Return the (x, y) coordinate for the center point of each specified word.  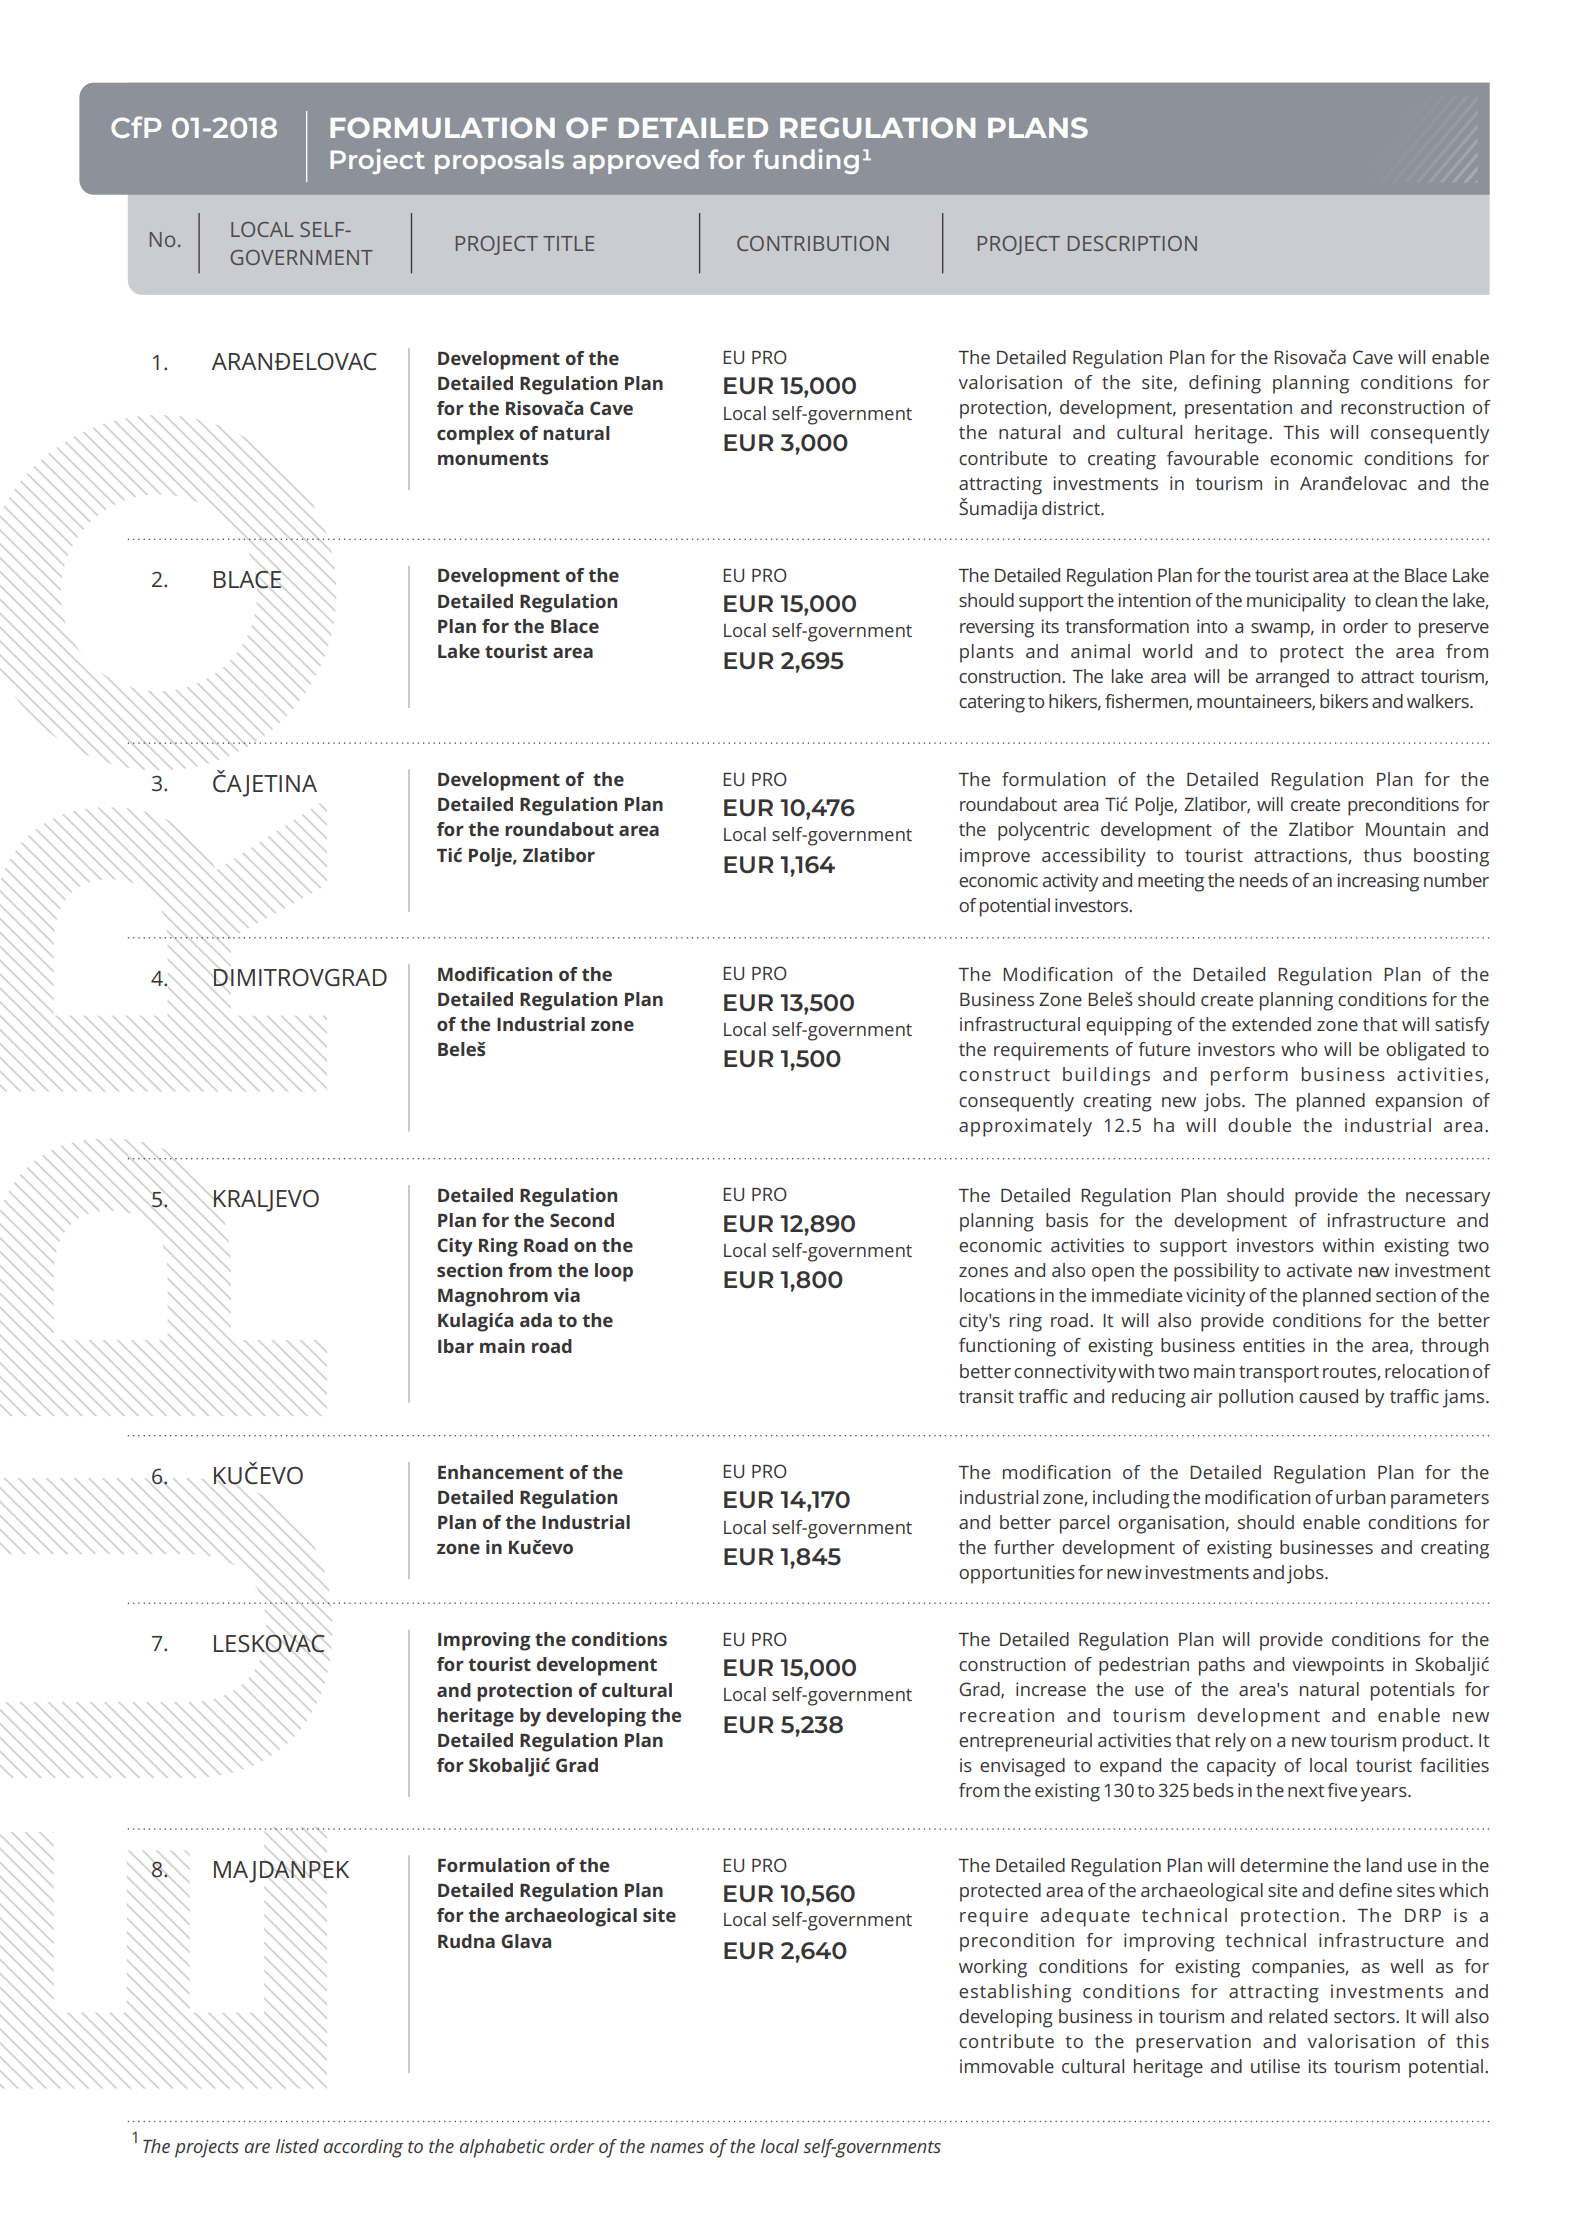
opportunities (1017, 1574)
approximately (1025, 1127)
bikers (1344, 701)
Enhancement (501, 1472)
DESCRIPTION (1132, 243)
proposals (499, 161)
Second (582, 1220)
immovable (1007, 2066)
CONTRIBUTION (813, 243)
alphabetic (502, 2148)
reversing (997, 628)
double (1259, 1125)
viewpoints (1338, 1666)
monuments (493, 459)
